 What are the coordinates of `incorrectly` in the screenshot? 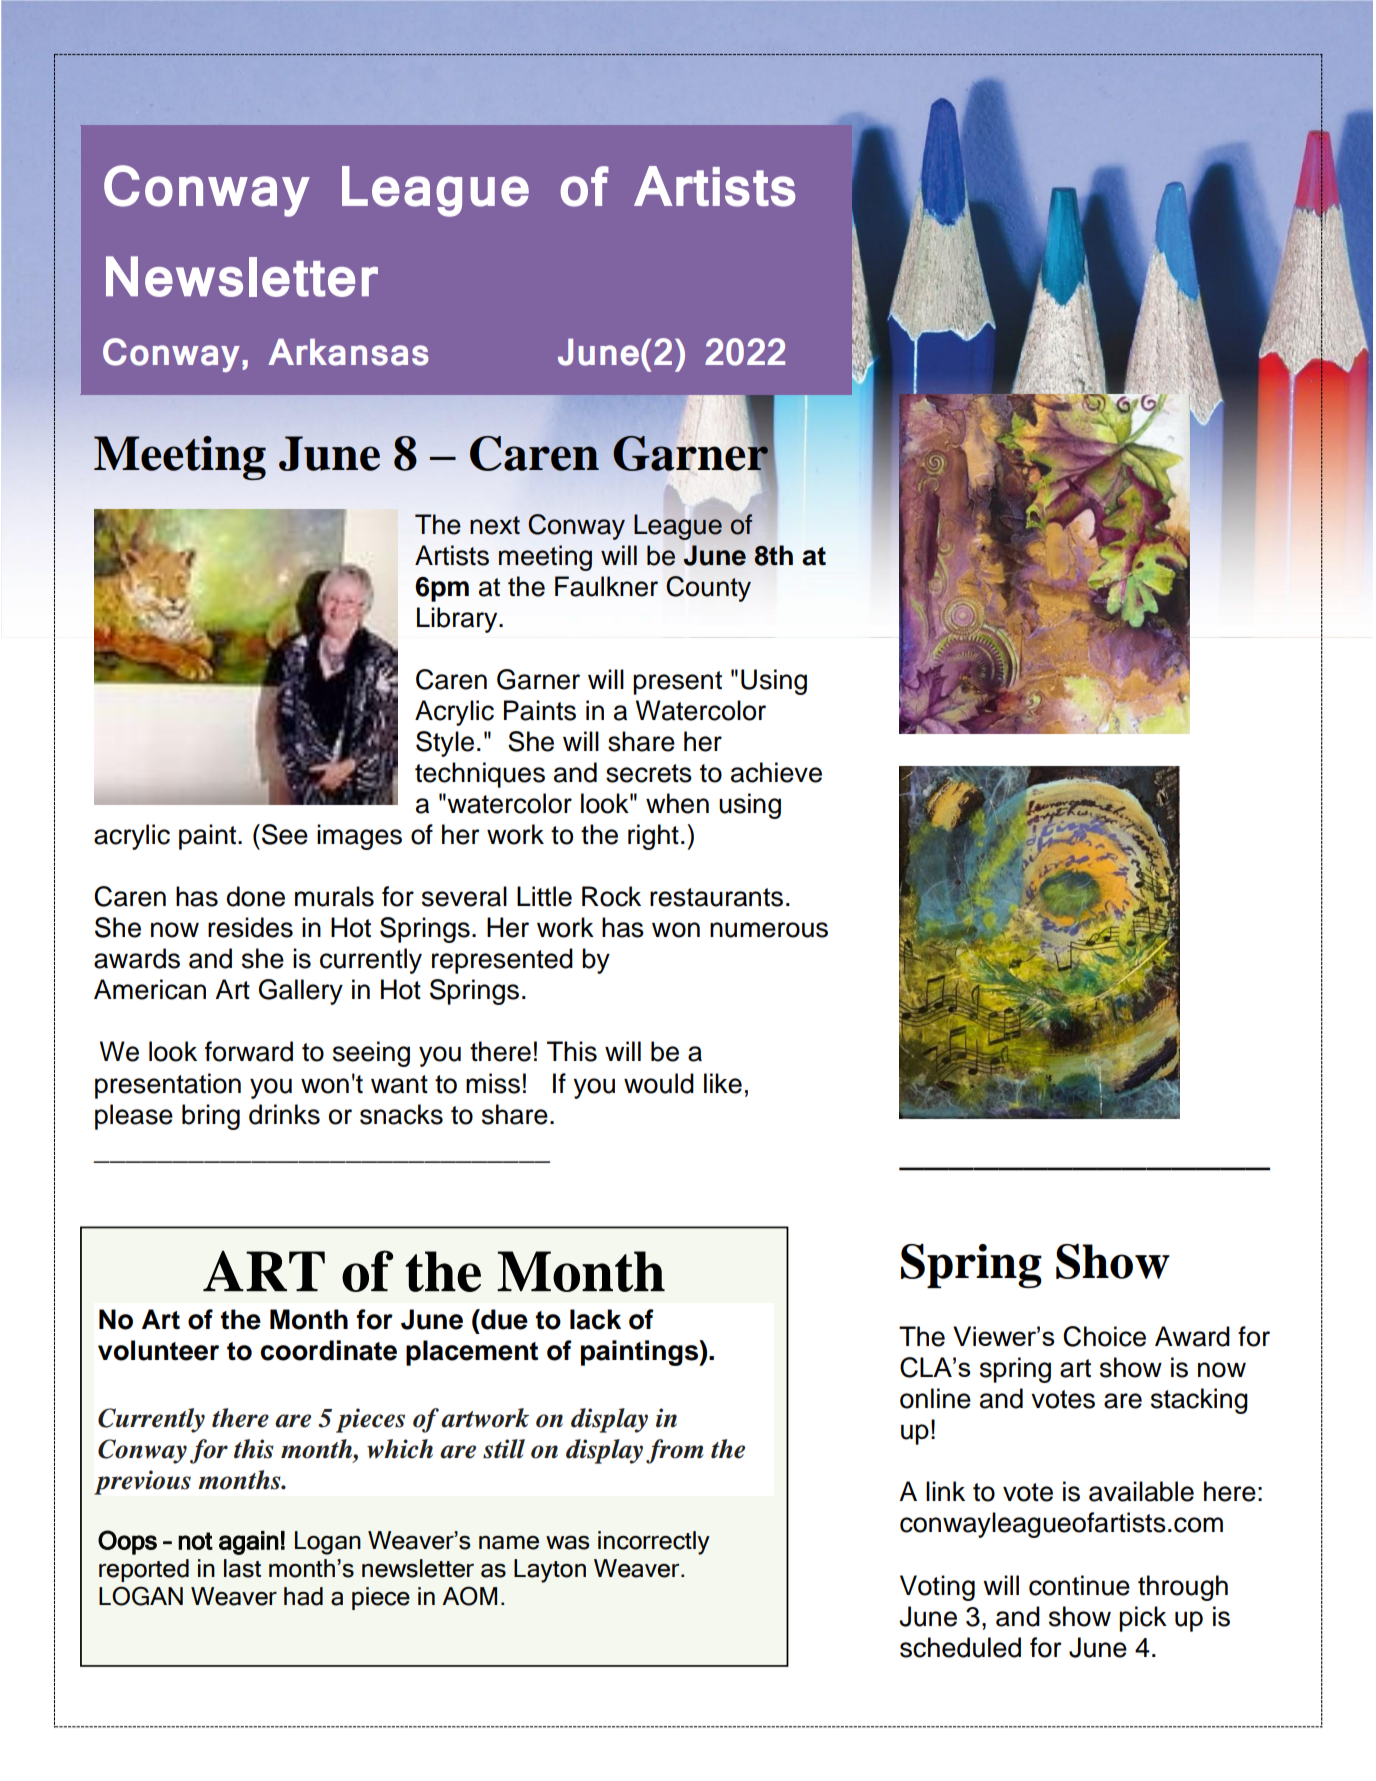 It's located at (654, 1543).
